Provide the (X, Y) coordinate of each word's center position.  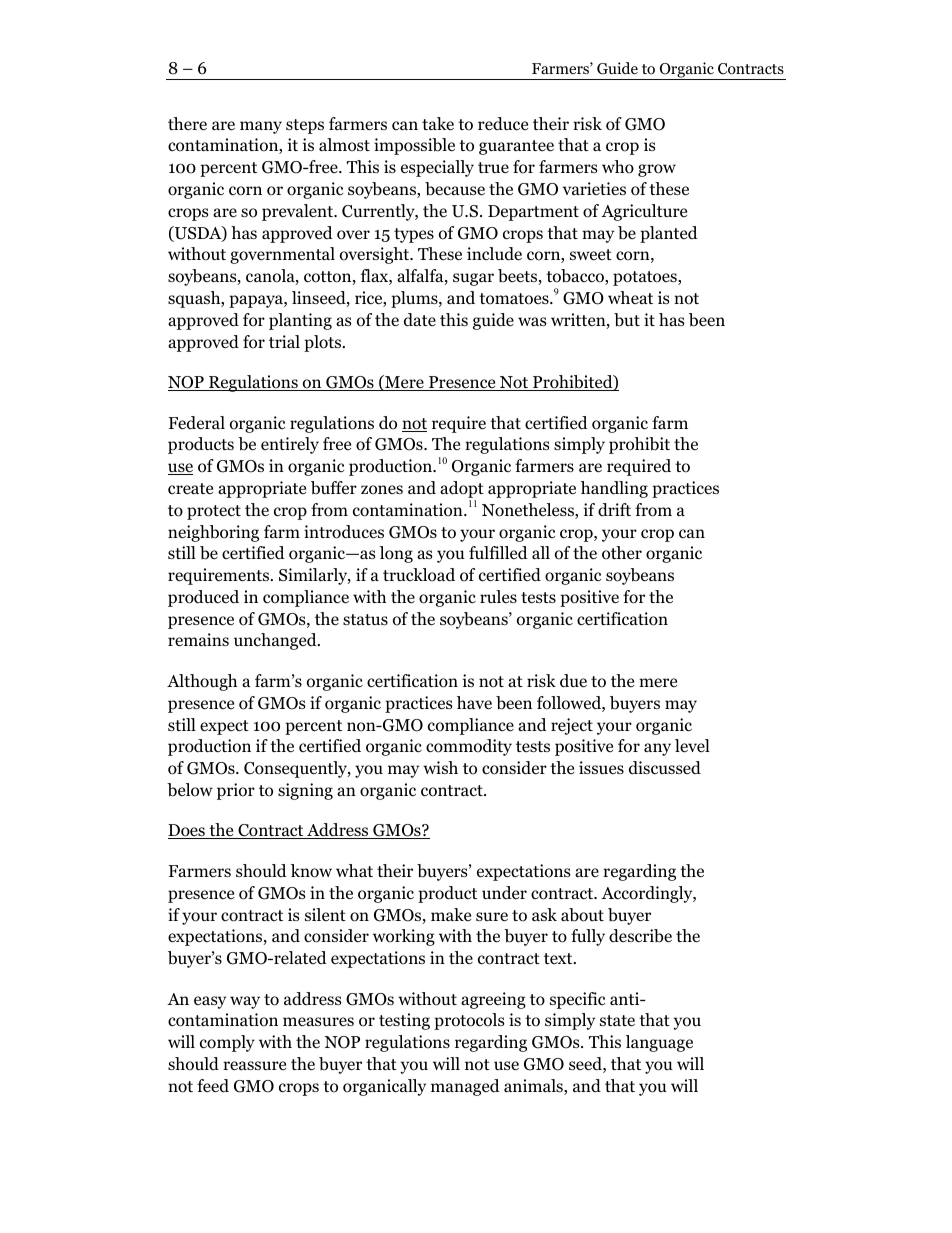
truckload (419, 575)
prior (236, 791)
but (627, 320)
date (420, 320)
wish (440, 767)
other (622, 553)
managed (465, 1087)
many (261, 127)
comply (227, 1043)
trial (284, 341)
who (618, 167)
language (659, 1043)
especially (437, 168)
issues (601, 767)
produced (203, 598)
